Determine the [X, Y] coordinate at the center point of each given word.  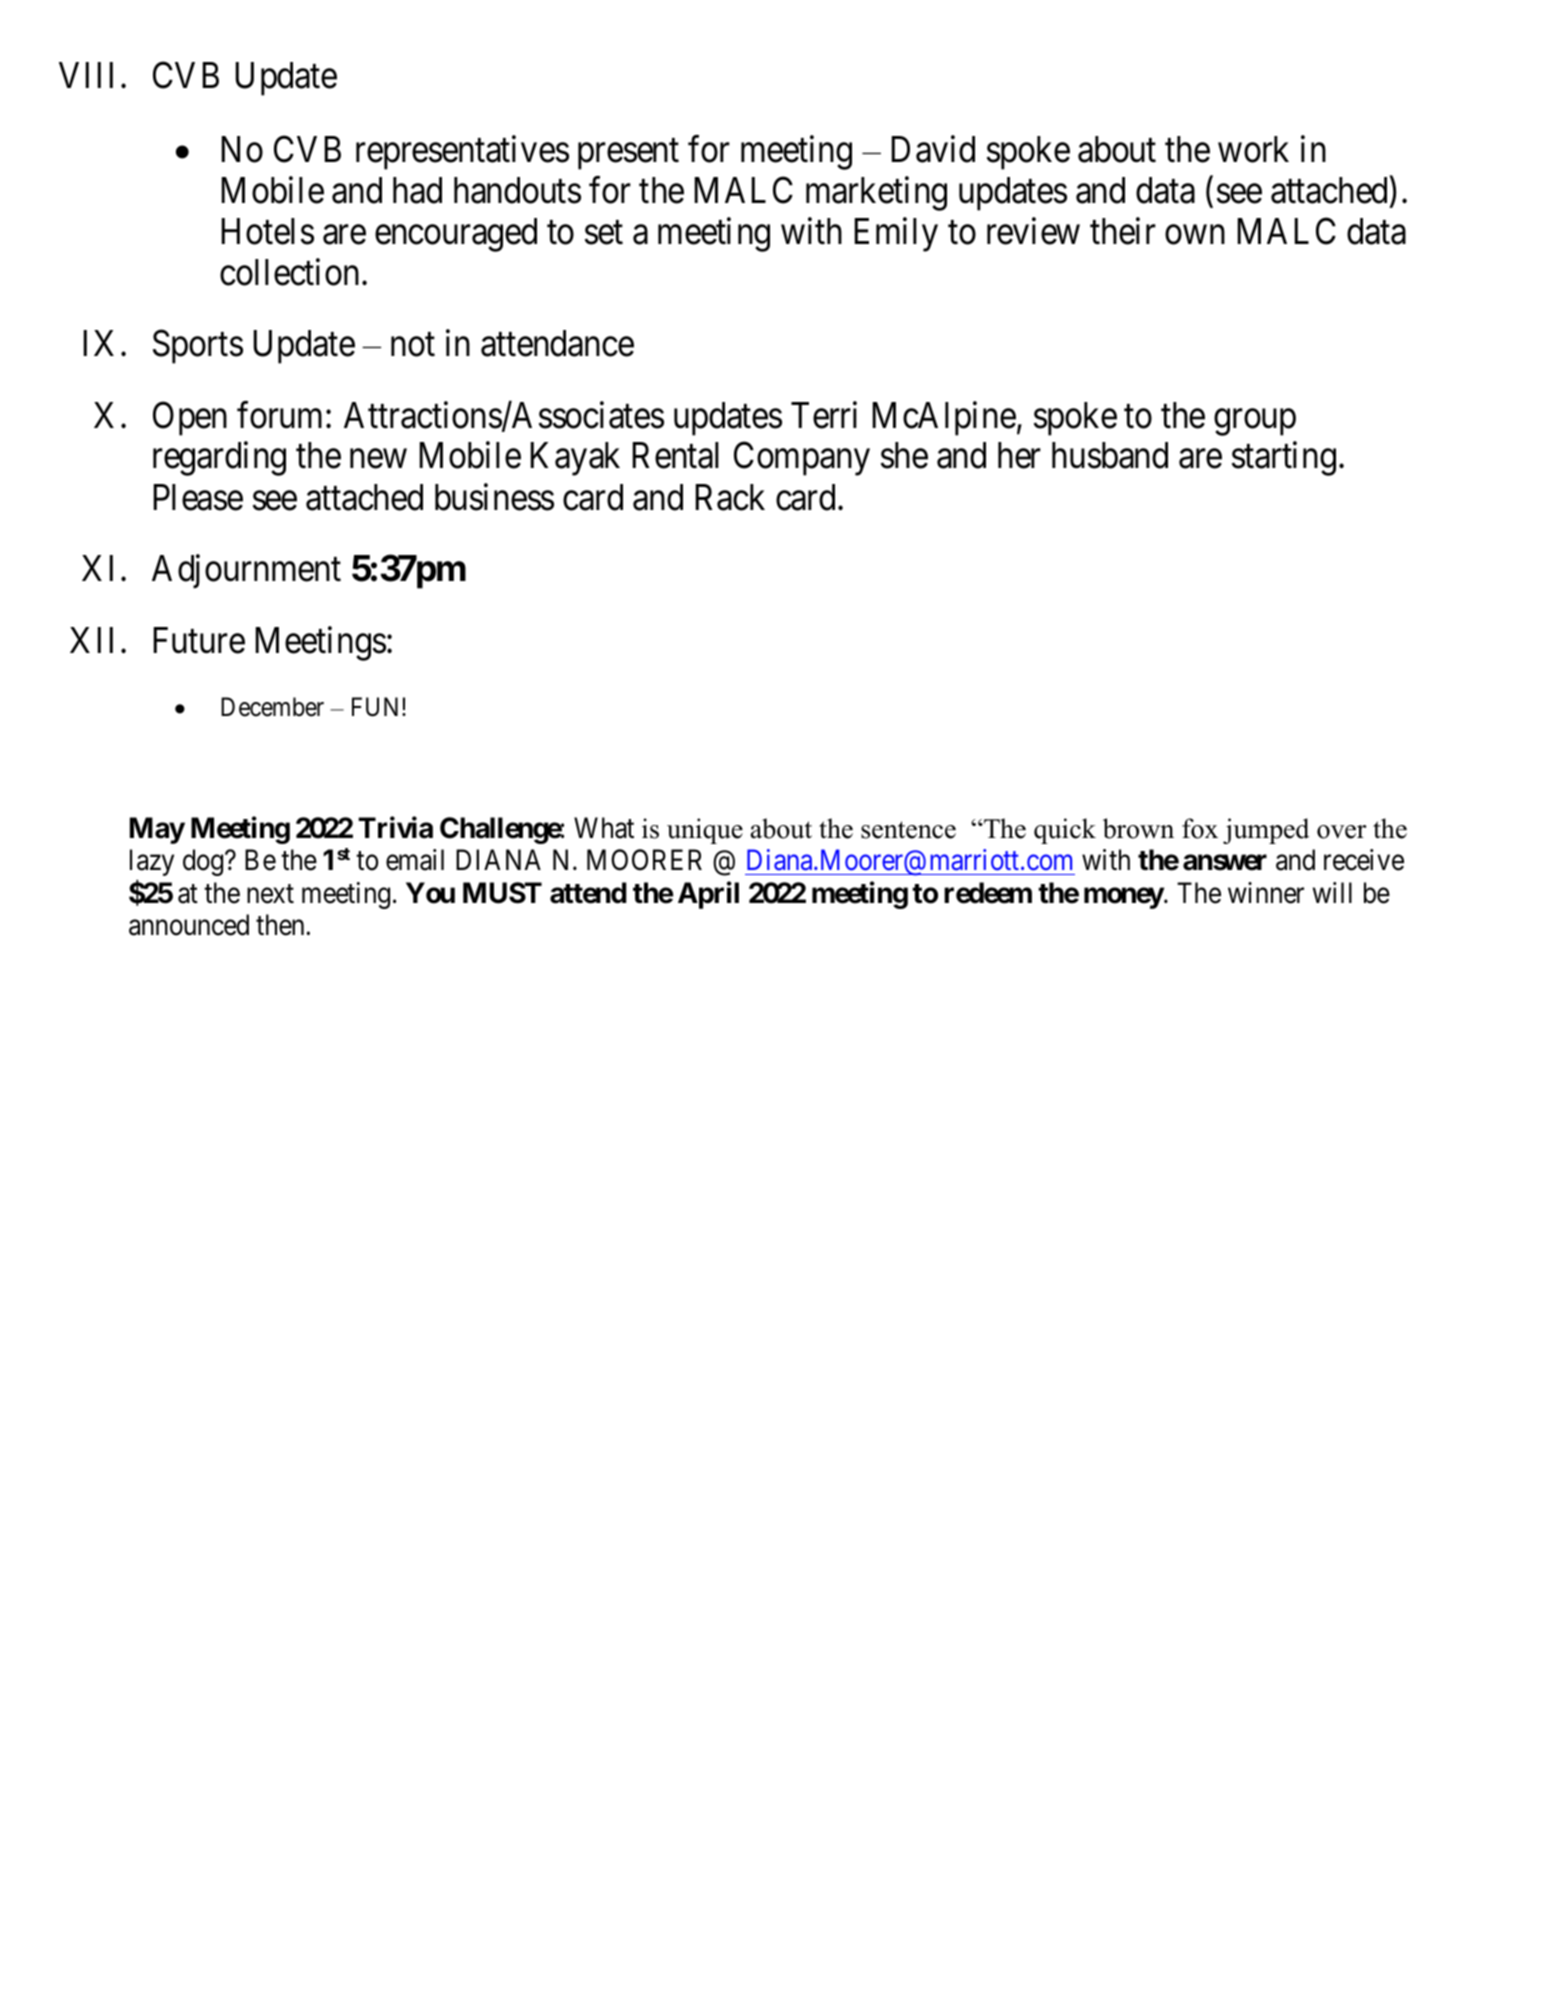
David [933, 149]
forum [282, 415]
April [708, 895]
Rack [730, 497]
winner [1266, 893]
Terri [824, 415]
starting [1284, 459]
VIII [86, 75]
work [1253, 149]
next [270, 894]
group [1255, 422]
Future [199, 640]
